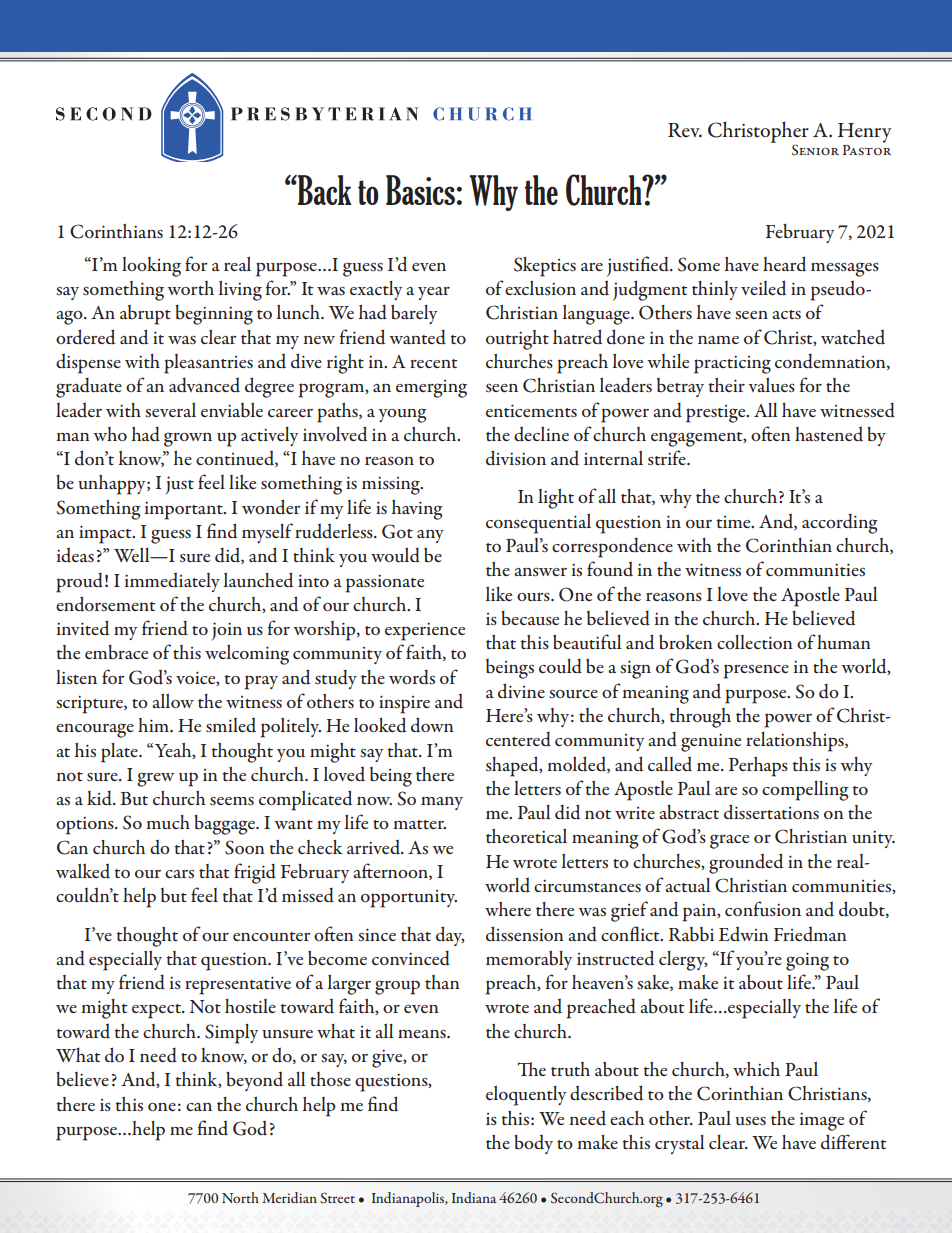 The height and width of the screenshot is (1233, 952). What do you see at coordinates (412, 677) in the screenshot?
I see `words` at bounding box center [412, 677].
